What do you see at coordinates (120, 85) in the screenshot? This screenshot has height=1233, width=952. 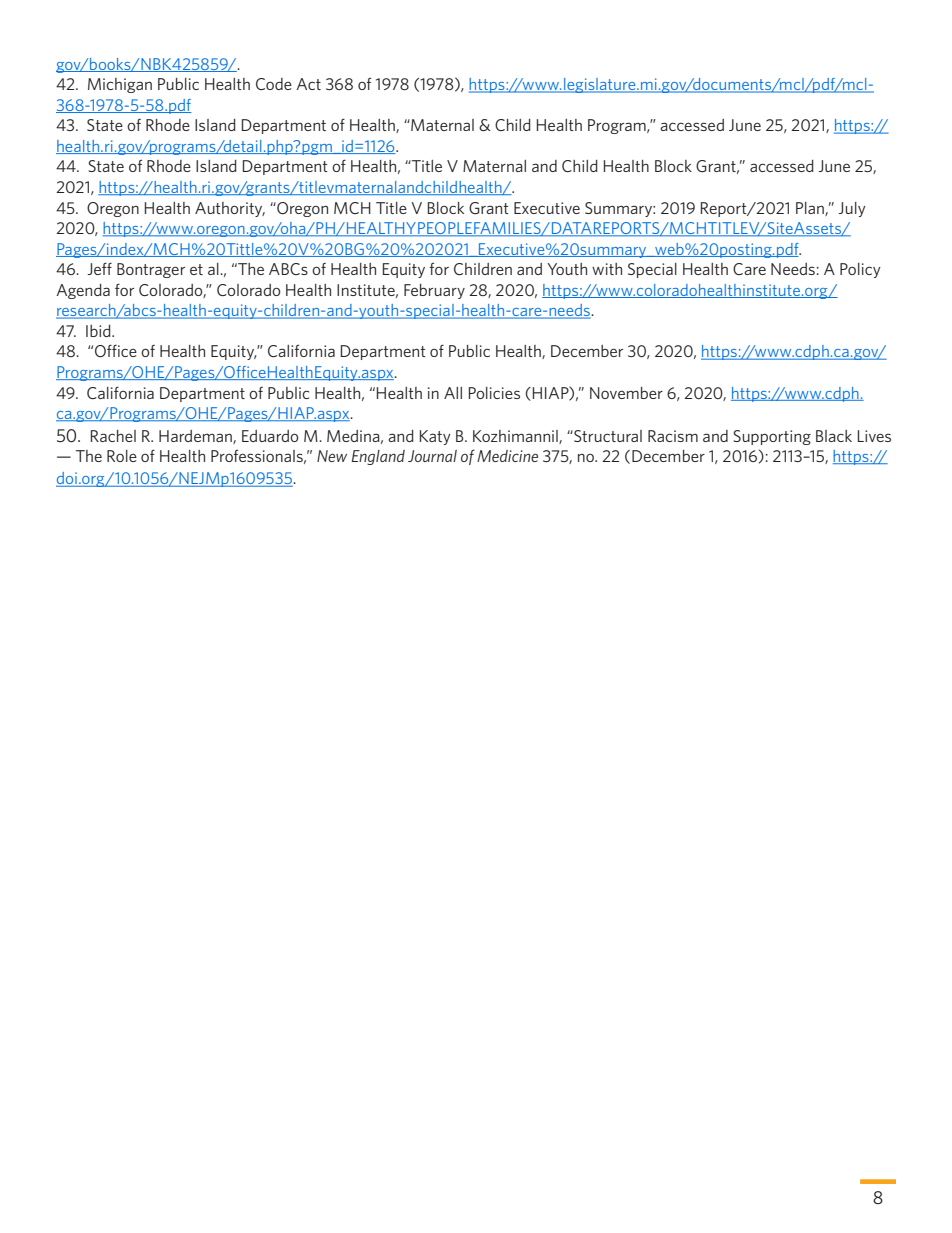 I see `Michigan` at bounding box center [120, 85].
